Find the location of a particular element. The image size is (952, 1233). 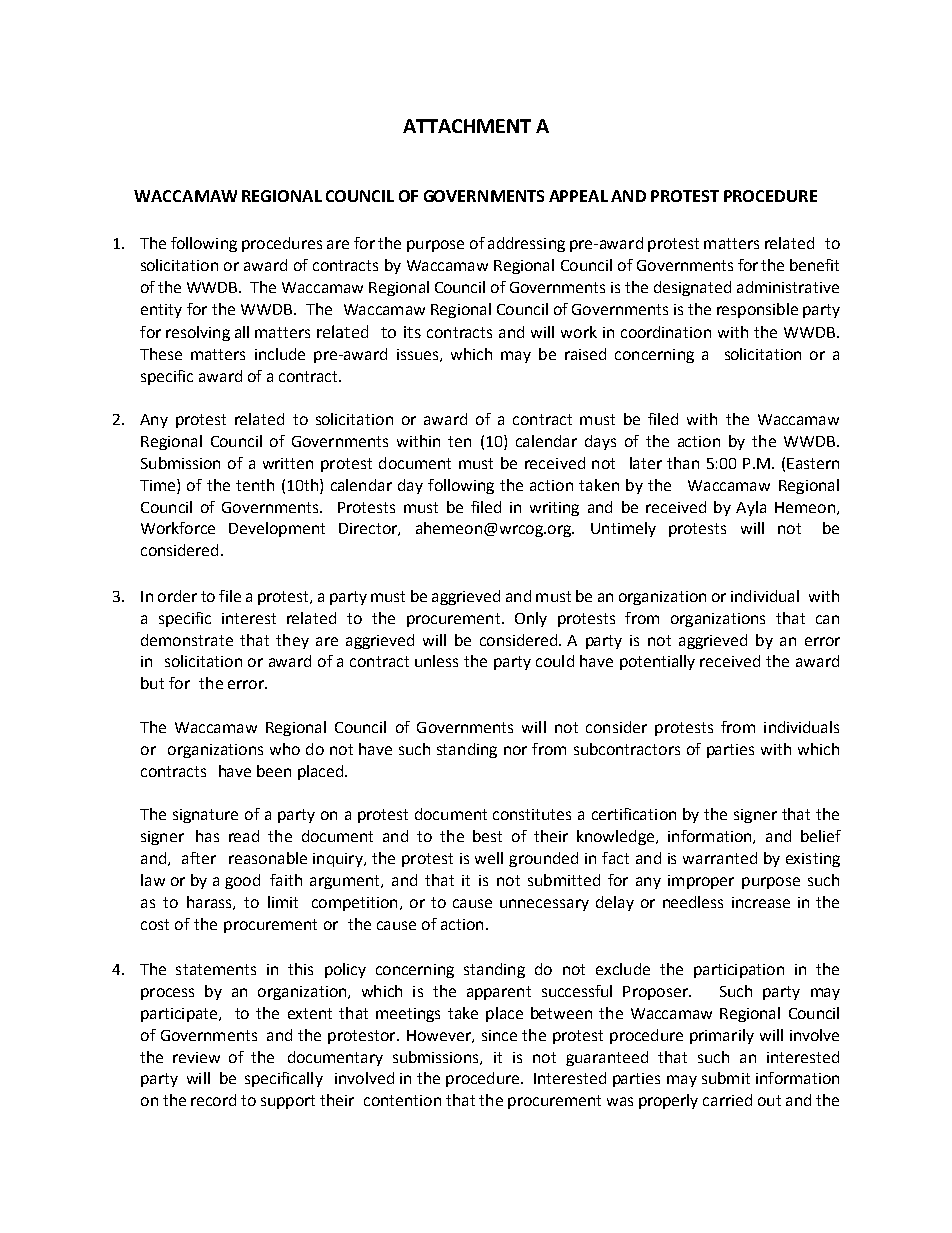

since is located at coordinates (499, 1035).
